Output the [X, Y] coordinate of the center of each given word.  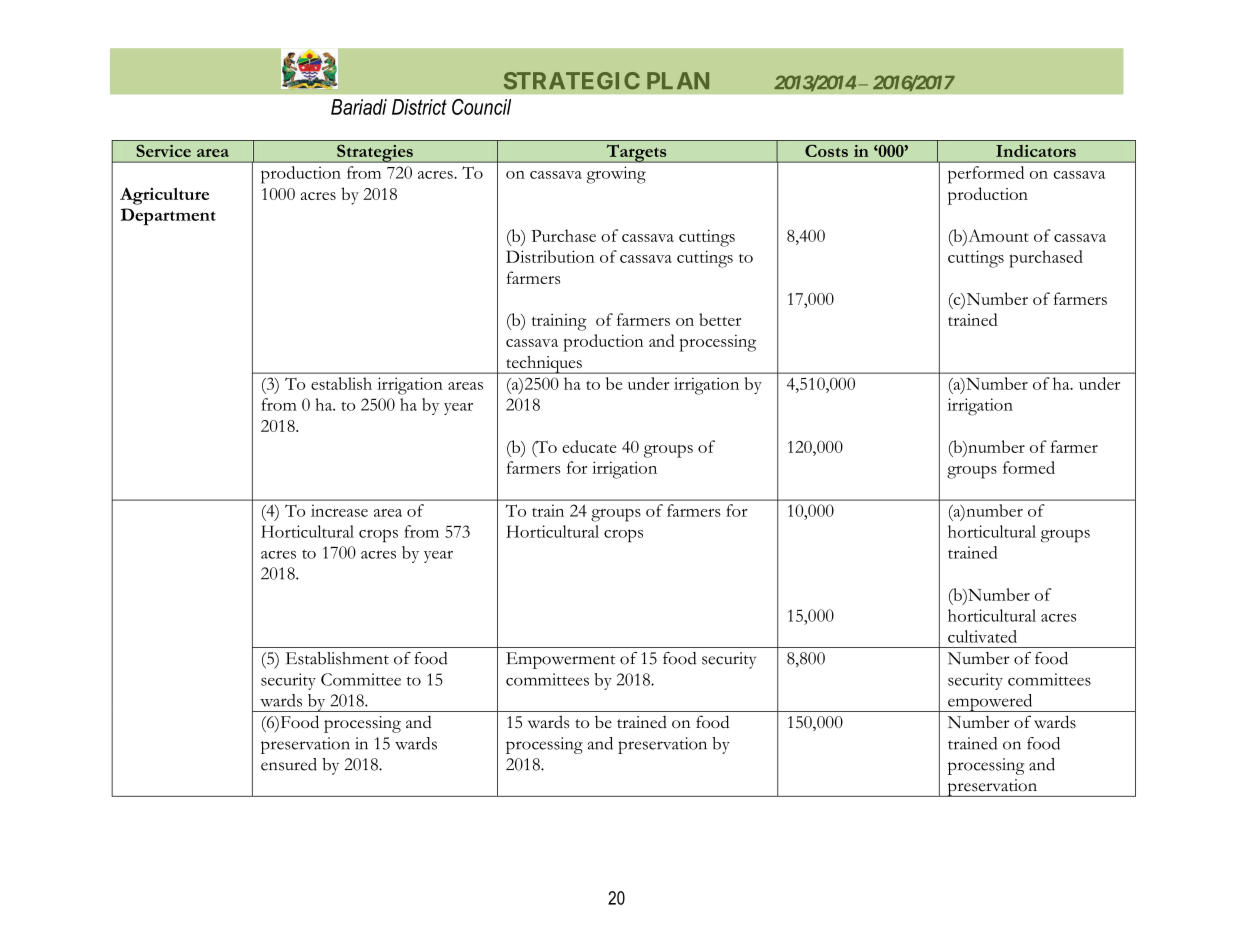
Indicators [1036, 151]
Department [168, 217]
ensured [289, 764]
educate [589, 446]
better [720, 319]
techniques [544, 365]
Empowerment [560, 660]
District [419, 107]
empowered [990, 703]
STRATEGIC [572, 81]
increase [339, 510]
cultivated [982, 636]
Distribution [550, 256]
